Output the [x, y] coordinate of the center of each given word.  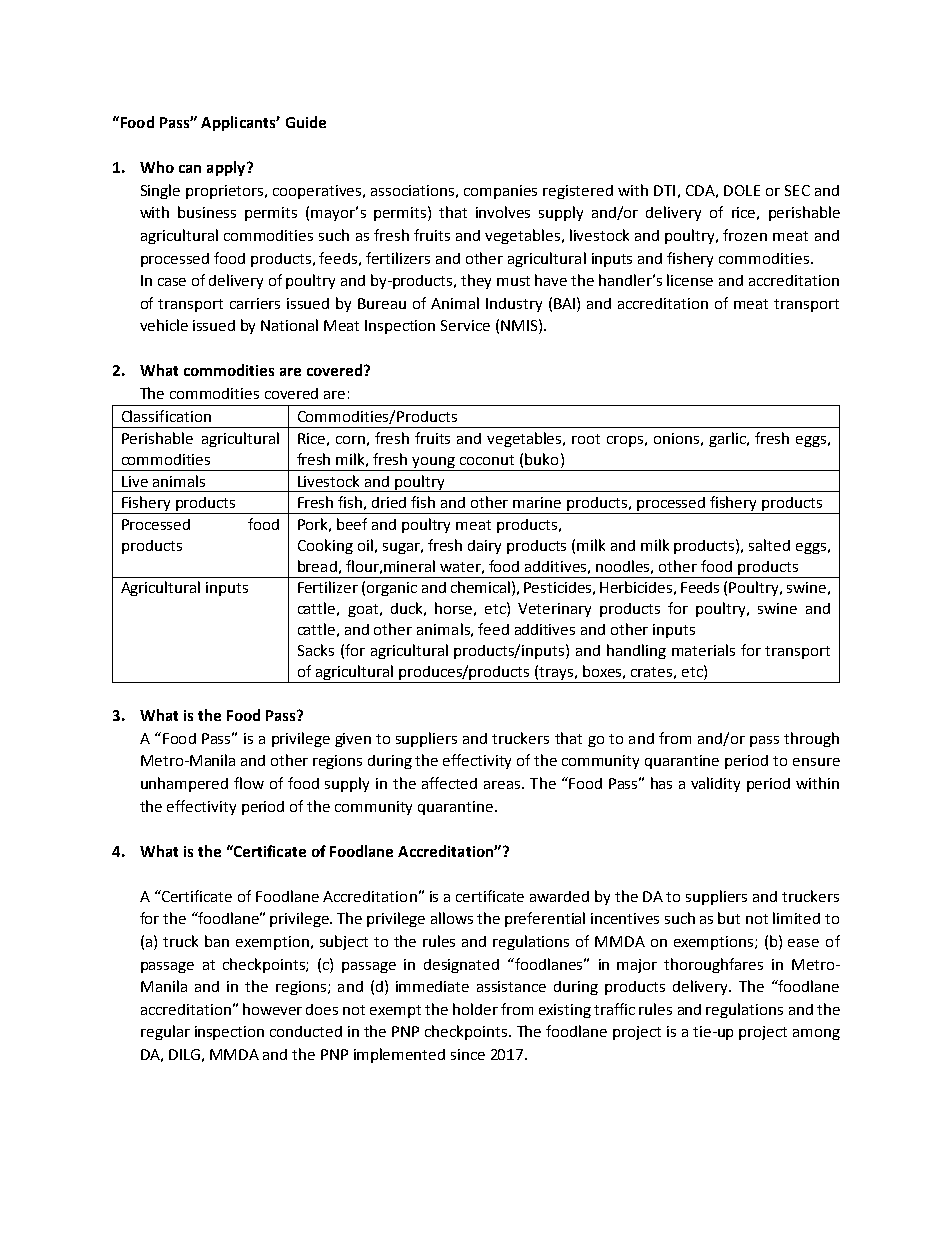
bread [317, 566]
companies [500, 192]
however [272, 1009]
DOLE [742, 190]
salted [769, 545]
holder [475, 1009]
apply [227, 168]
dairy [484, 547]
